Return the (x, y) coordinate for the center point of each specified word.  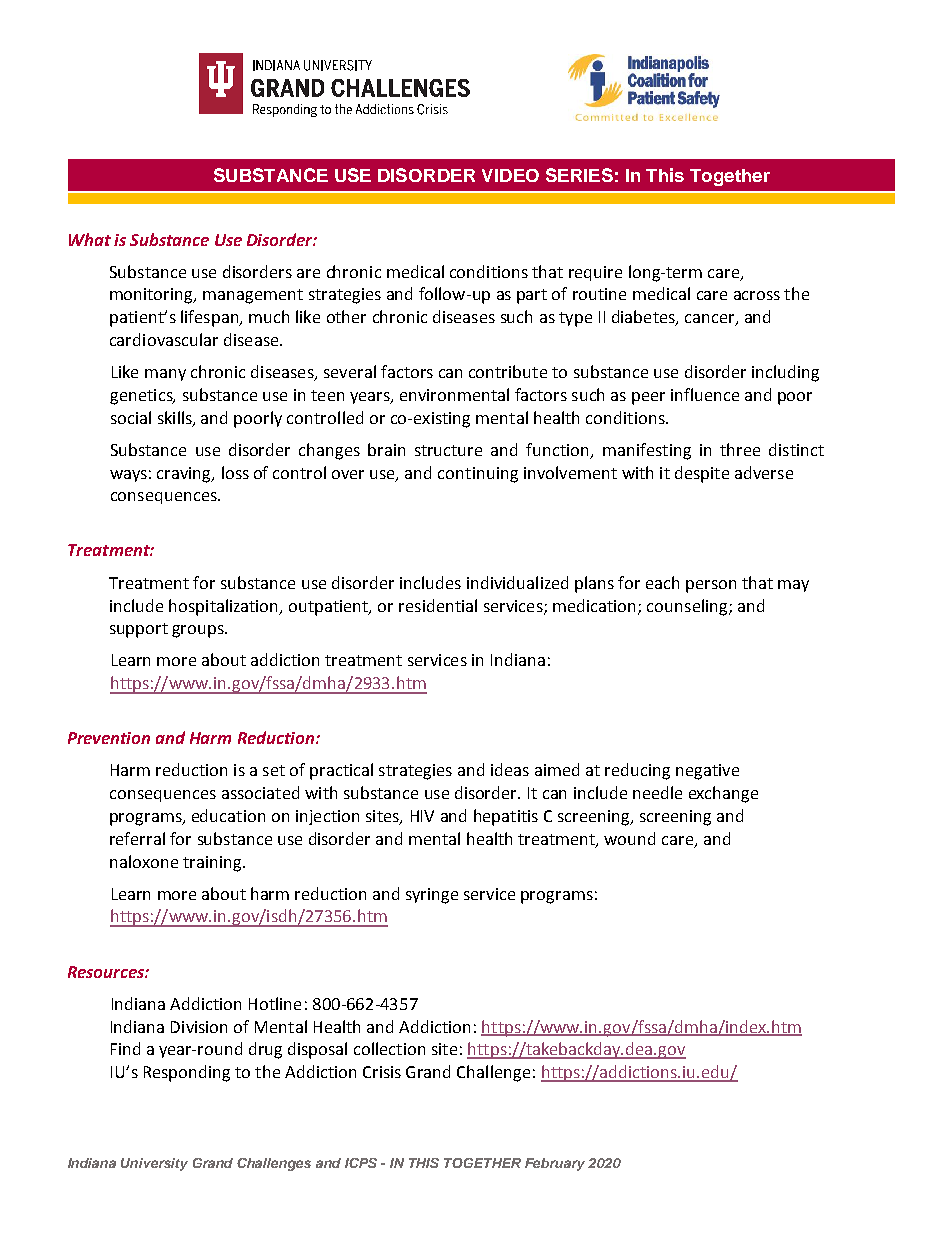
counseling (688, 607)
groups (199, 631)
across (757, 295)
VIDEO (510, 175)
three (740, 449)
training (213, 864)
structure (448, 450)
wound (629, 838)
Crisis (382, 1072)
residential (438, 605)
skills (176, 418)
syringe (432, 896)
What (90, 239)
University (154, 1164)
